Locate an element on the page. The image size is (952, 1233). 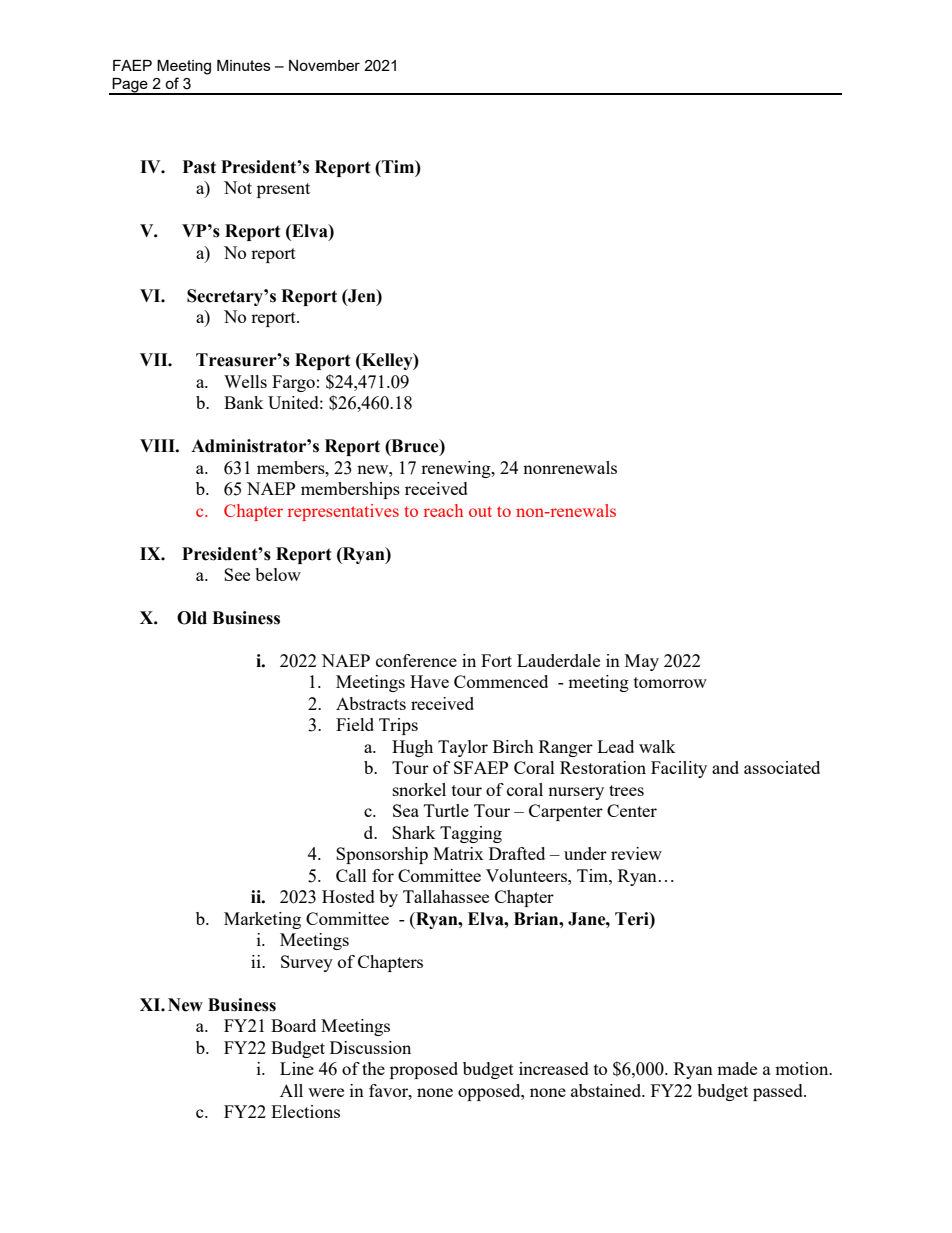
made is located at coordinates (737, 1068).
